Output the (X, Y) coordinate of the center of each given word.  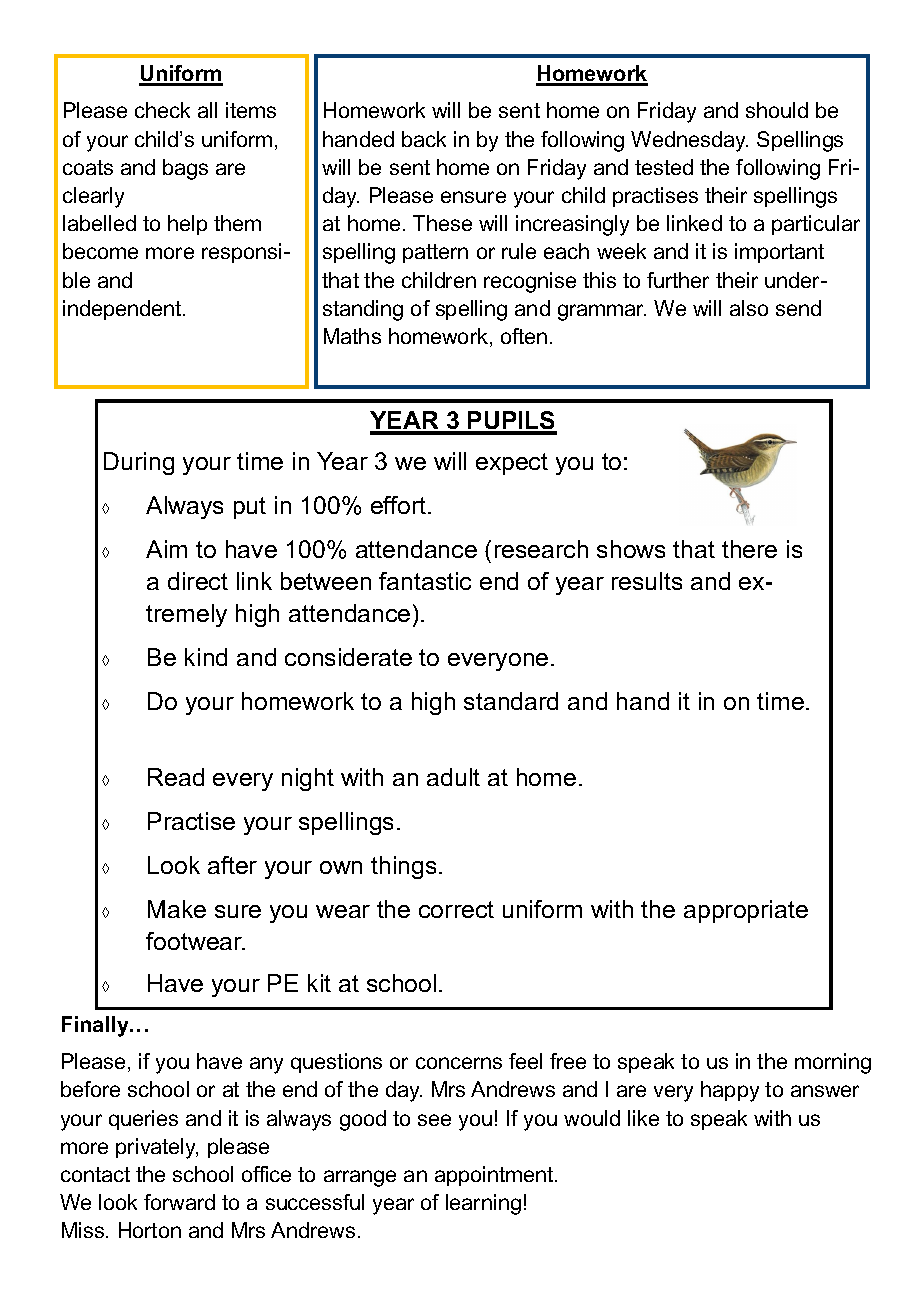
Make (177, 909)
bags (185, 169)
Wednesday (689, 141)
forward (179, 1202)
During (139, 463)
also (749, 308)
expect (512, 464)
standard (511, 701)
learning (483, 1204)
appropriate (746, 911)
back (424, 139)
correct (456, 909)
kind (206, 657)
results (647, 581)
